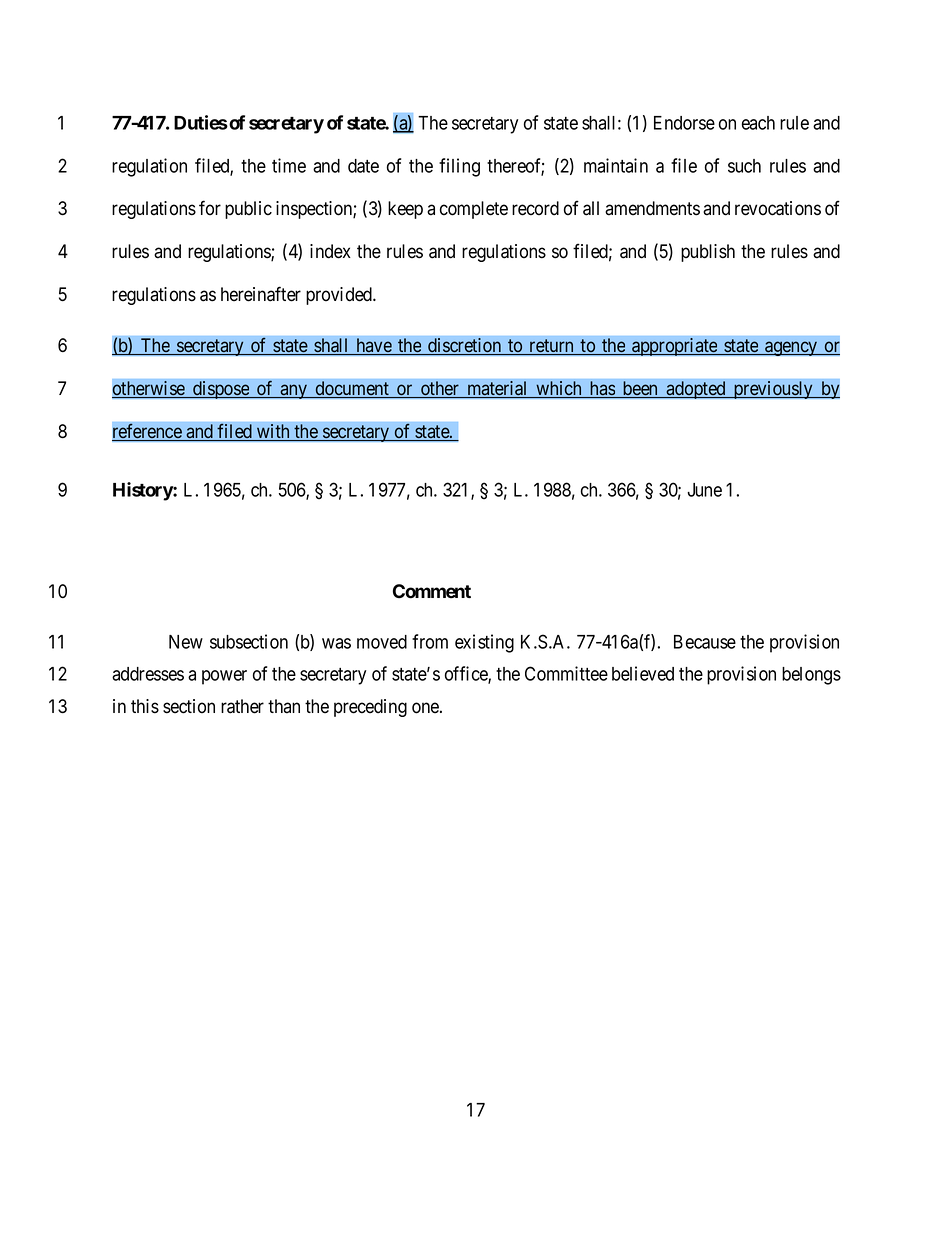 The height and width of the document is (1233, 952). What do you see at coordinates (704, 490) in the document?
I see `June` at bounding box center [704, 490].
